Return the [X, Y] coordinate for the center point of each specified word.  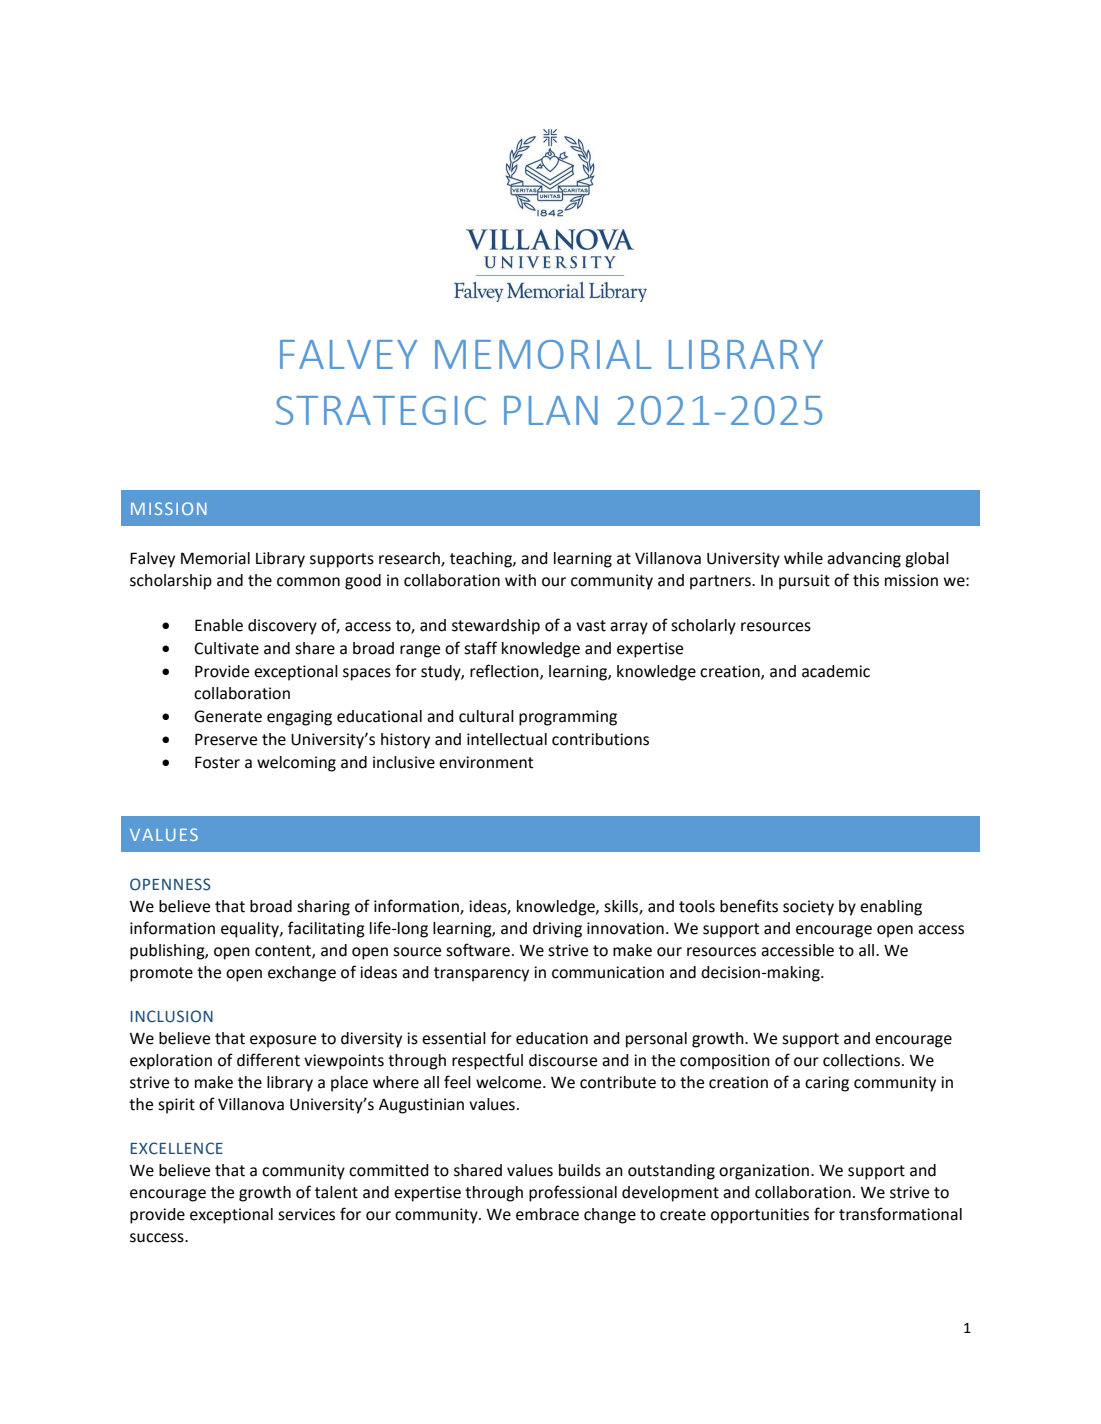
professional [573, 1193]
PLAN [551, 410]
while [803, 558]
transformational [900, 1214]
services [306, 1214]
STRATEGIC [381, 410]
